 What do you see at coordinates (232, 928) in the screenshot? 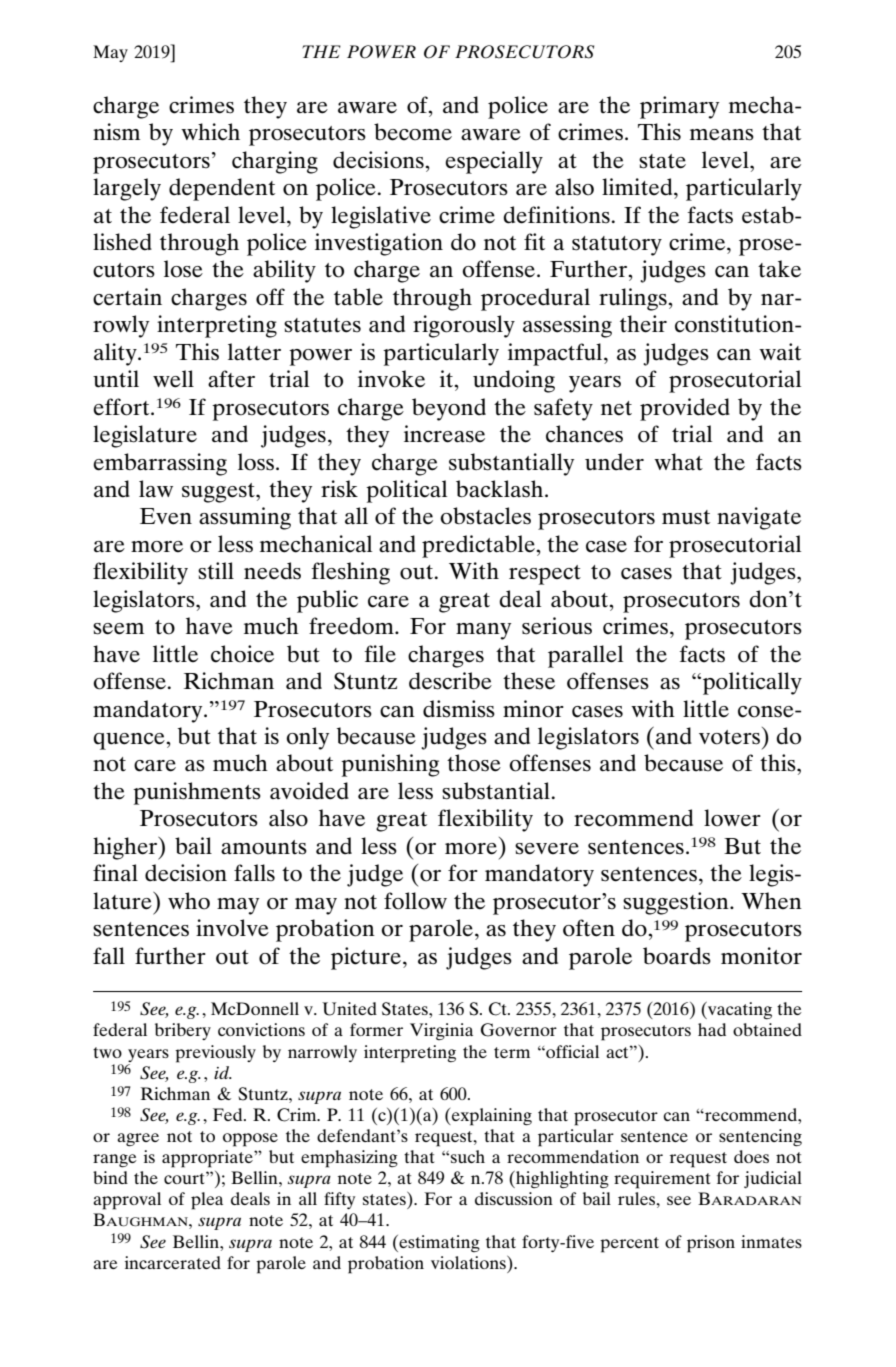
I see `involve` at bounding box center [232, 928].
